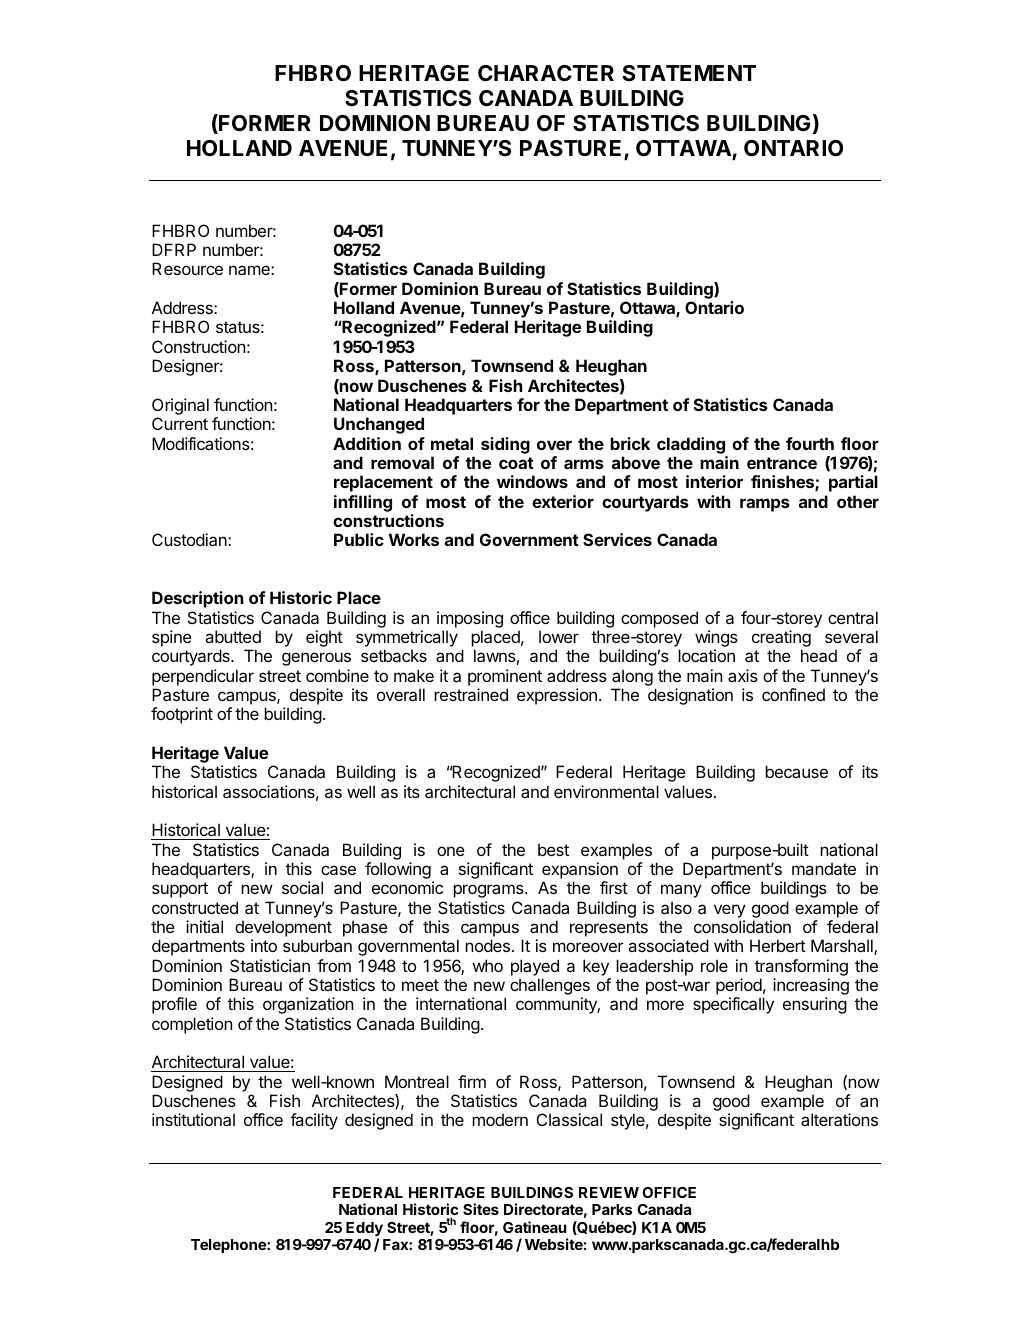 This image has height=1332, width=1030. Describe the element at coordinates (180, 406) in the image. I see `Original` at that location.
